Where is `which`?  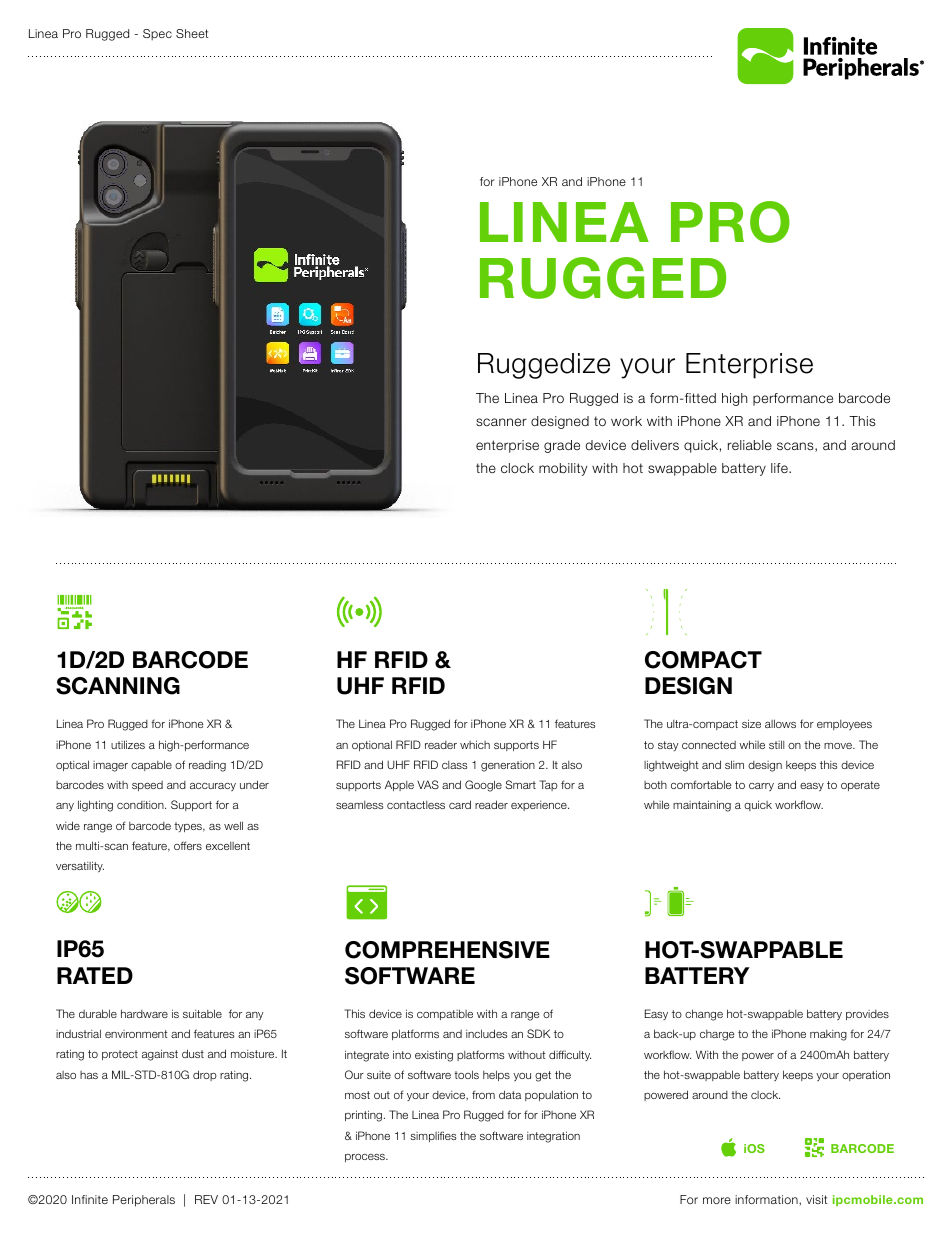 which is located at coordinates (475, 744).
